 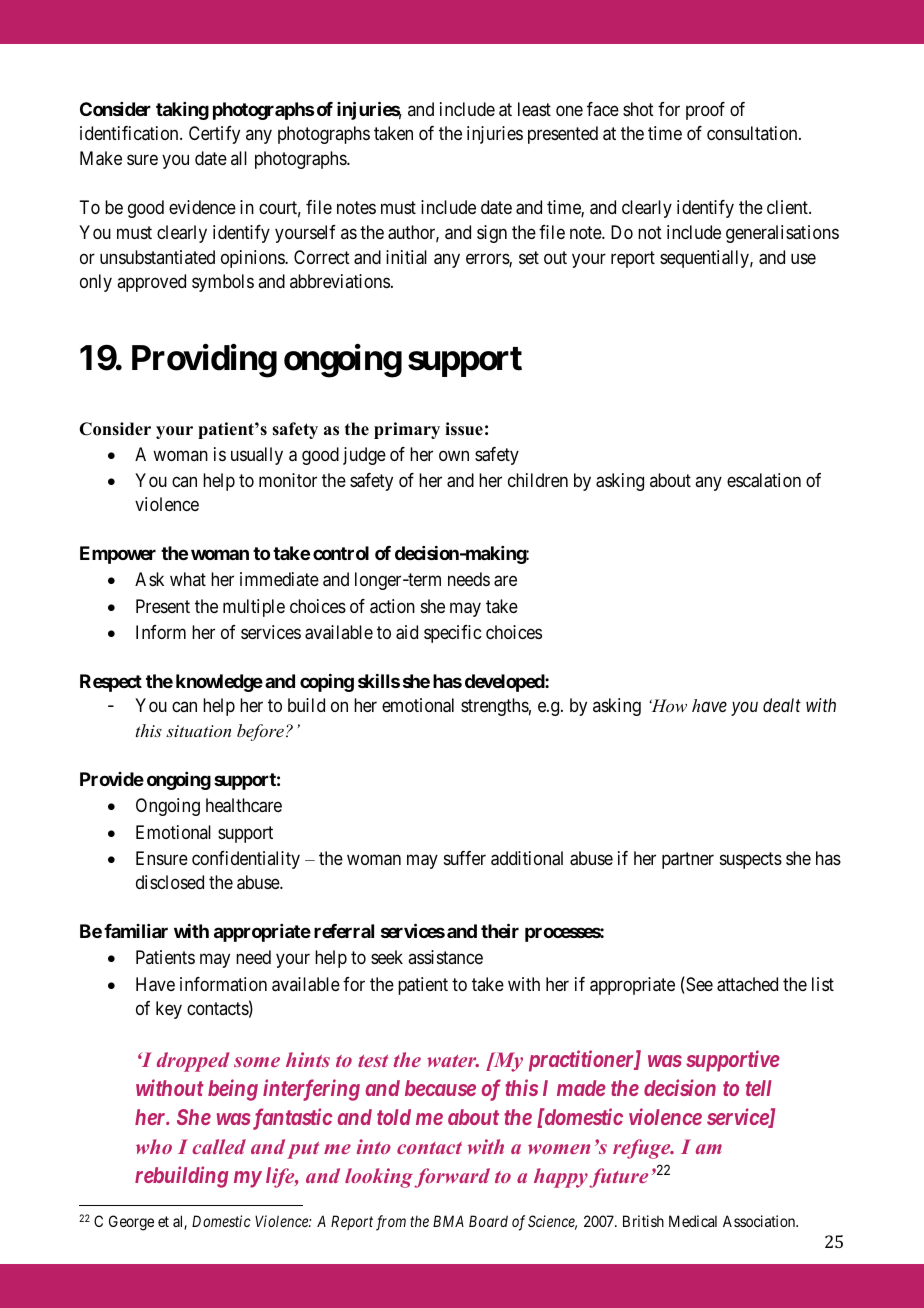 I want to click on Certify, so click(x=214, y=135).
